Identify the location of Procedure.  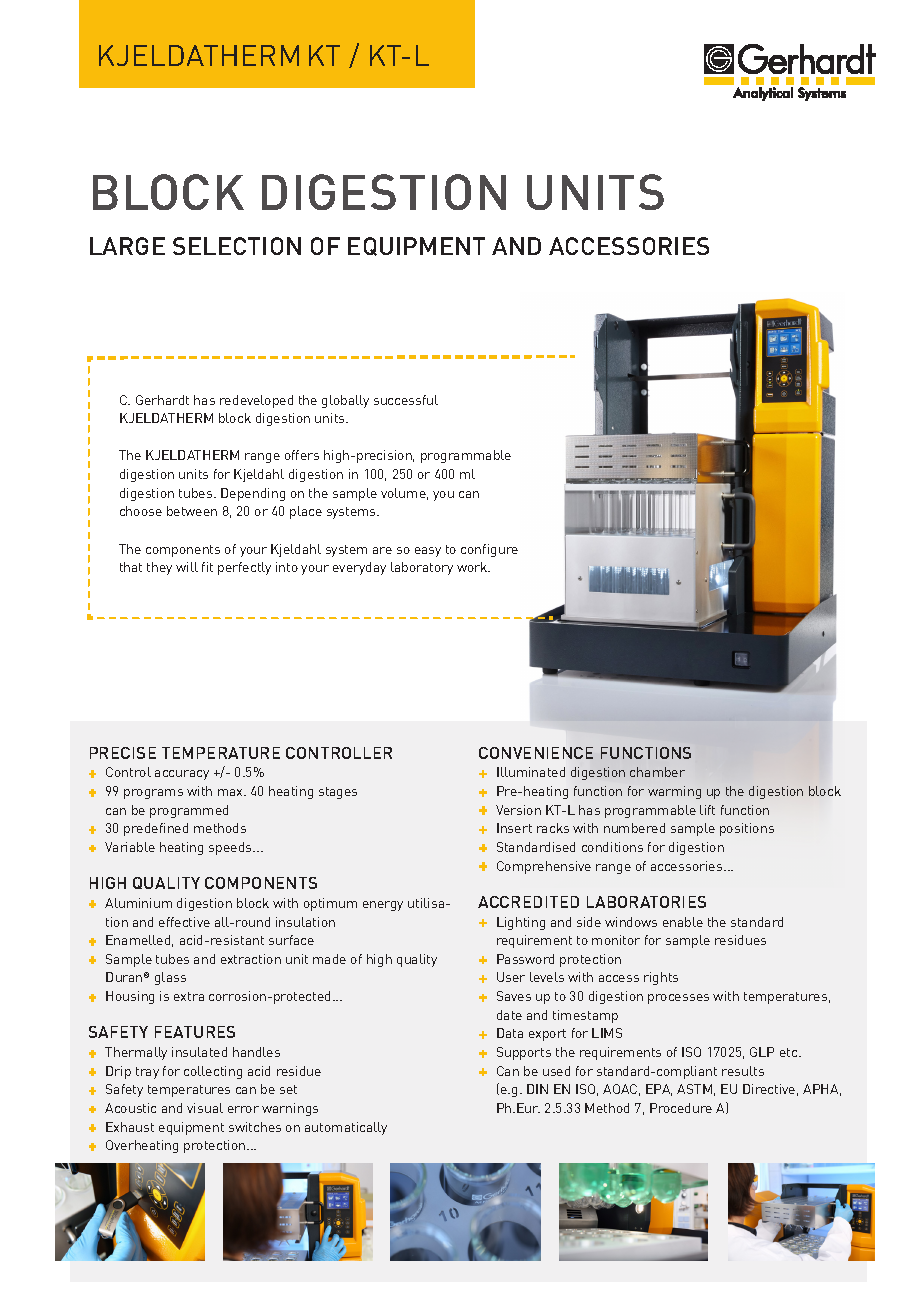
(681, 1108).
